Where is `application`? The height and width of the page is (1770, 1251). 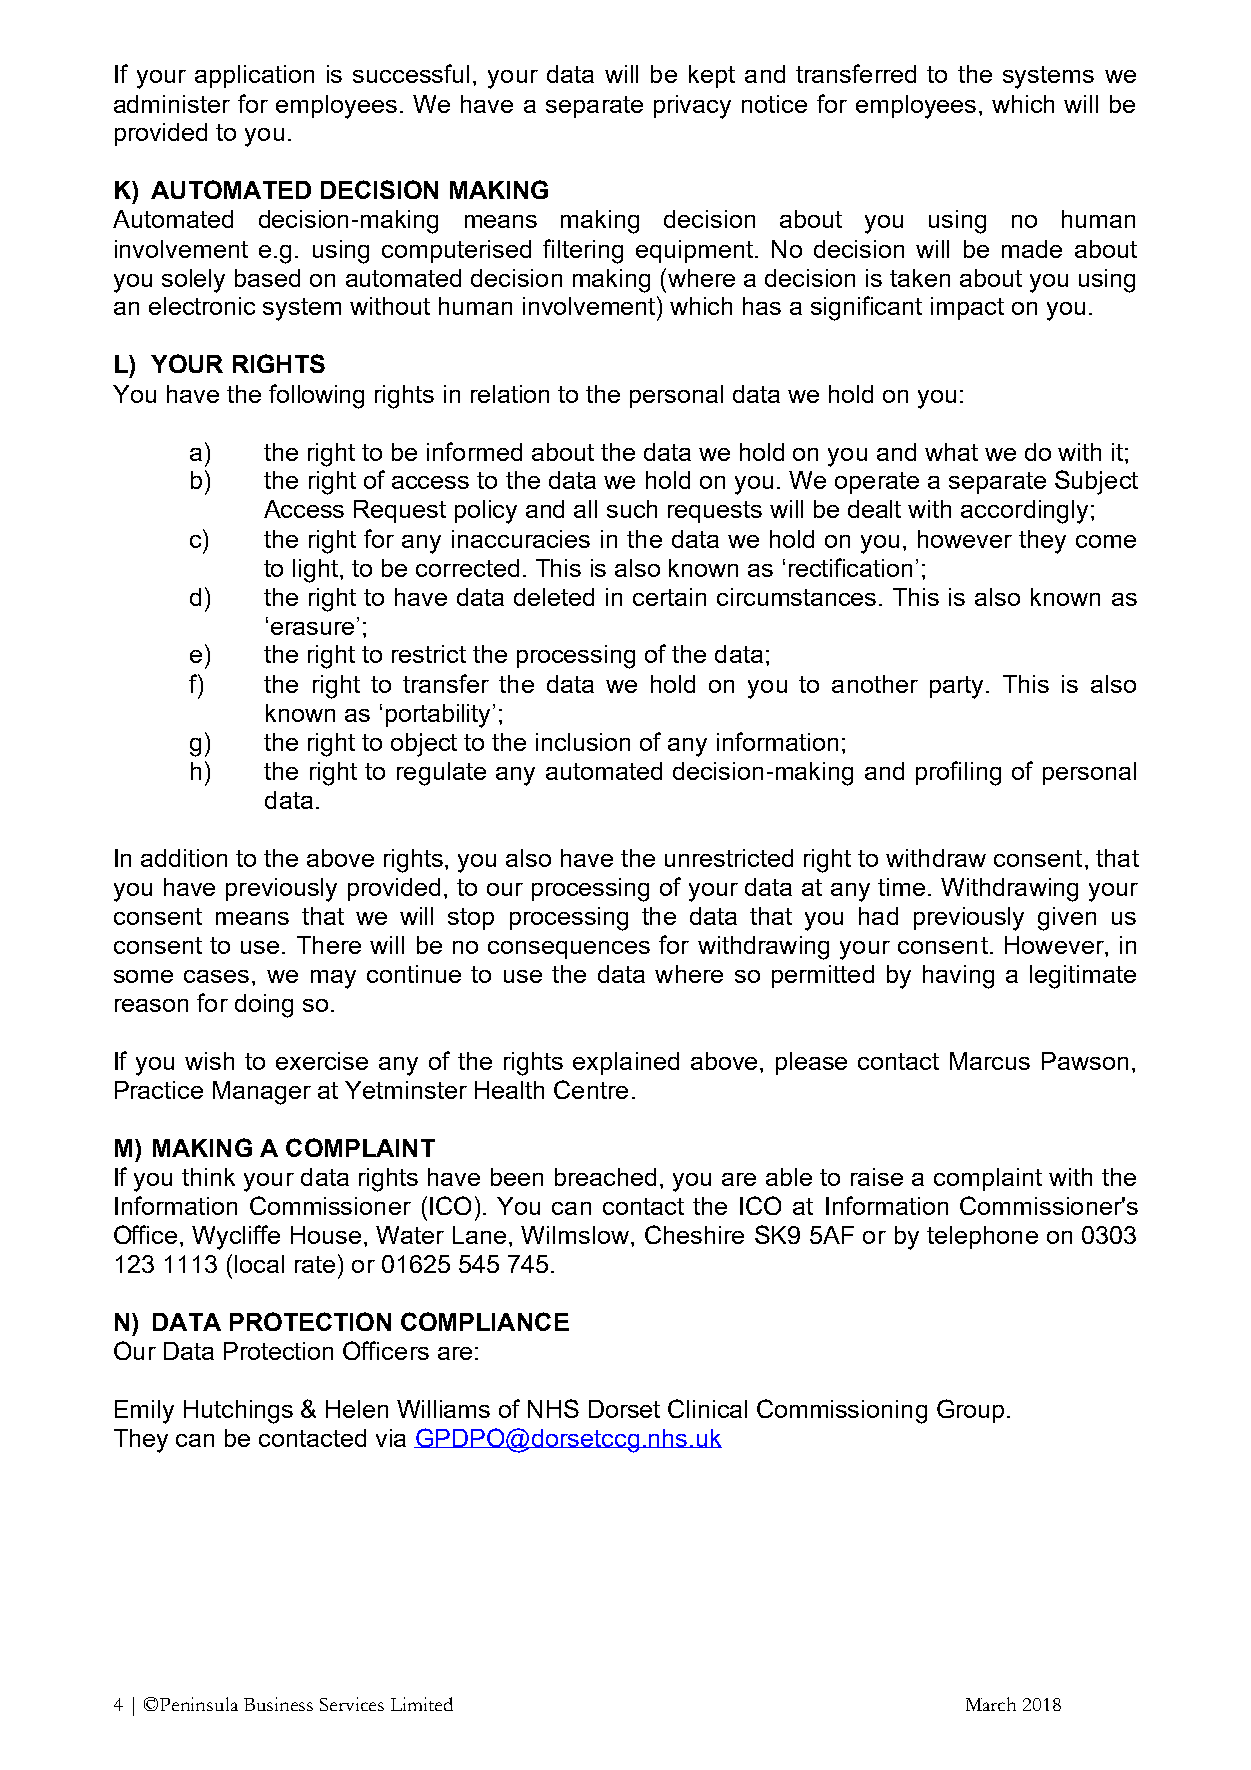
application is located at coordinates (254, 76).
